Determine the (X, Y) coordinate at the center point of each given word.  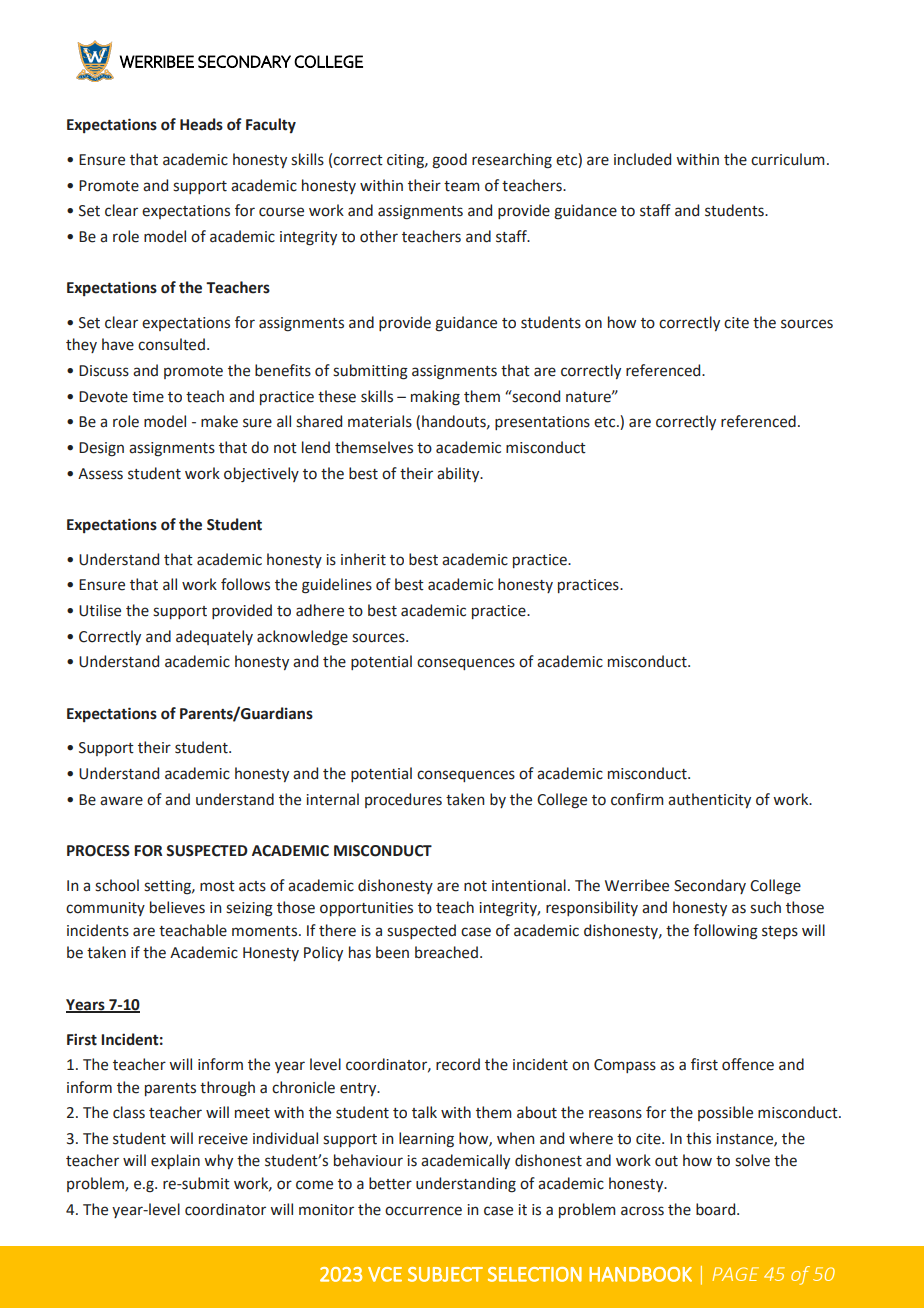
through (227, 1089)
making (435, 398)
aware (121, 801)
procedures (403, 800)
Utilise (100, 610)
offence (748, 1064)
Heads (201, 124)
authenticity (709, 800)
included (642, 159)
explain (175, 1161)
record (458, 1064)
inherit (363, 559)
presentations (542, 423)
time (148, 397)
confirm (637, 799)
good (449, 161)
